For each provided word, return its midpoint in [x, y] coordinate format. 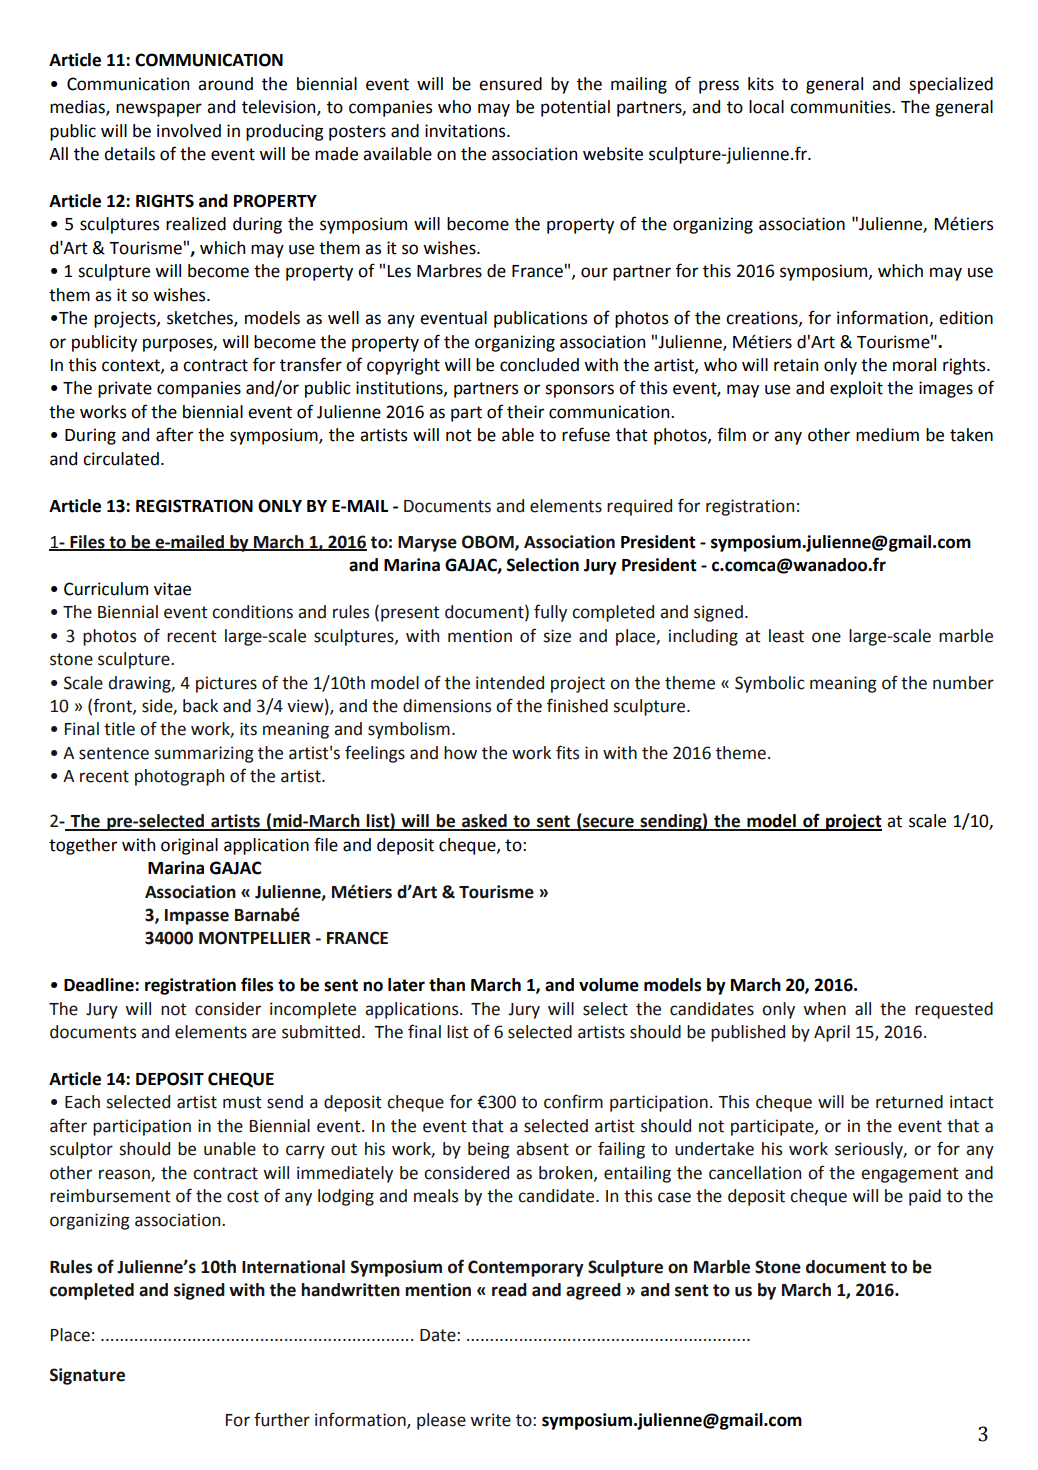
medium [887, 435]
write [490, 1420]
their [525, 412]
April [832, 1033]
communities [841, 107]
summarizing [204, 754]
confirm [573, 1101]
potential [575, 108]
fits [567, 752]
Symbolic [770, 684]
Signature [87, 1376]
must [242, 1102]
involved [189, 131]
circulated [121, 459]
